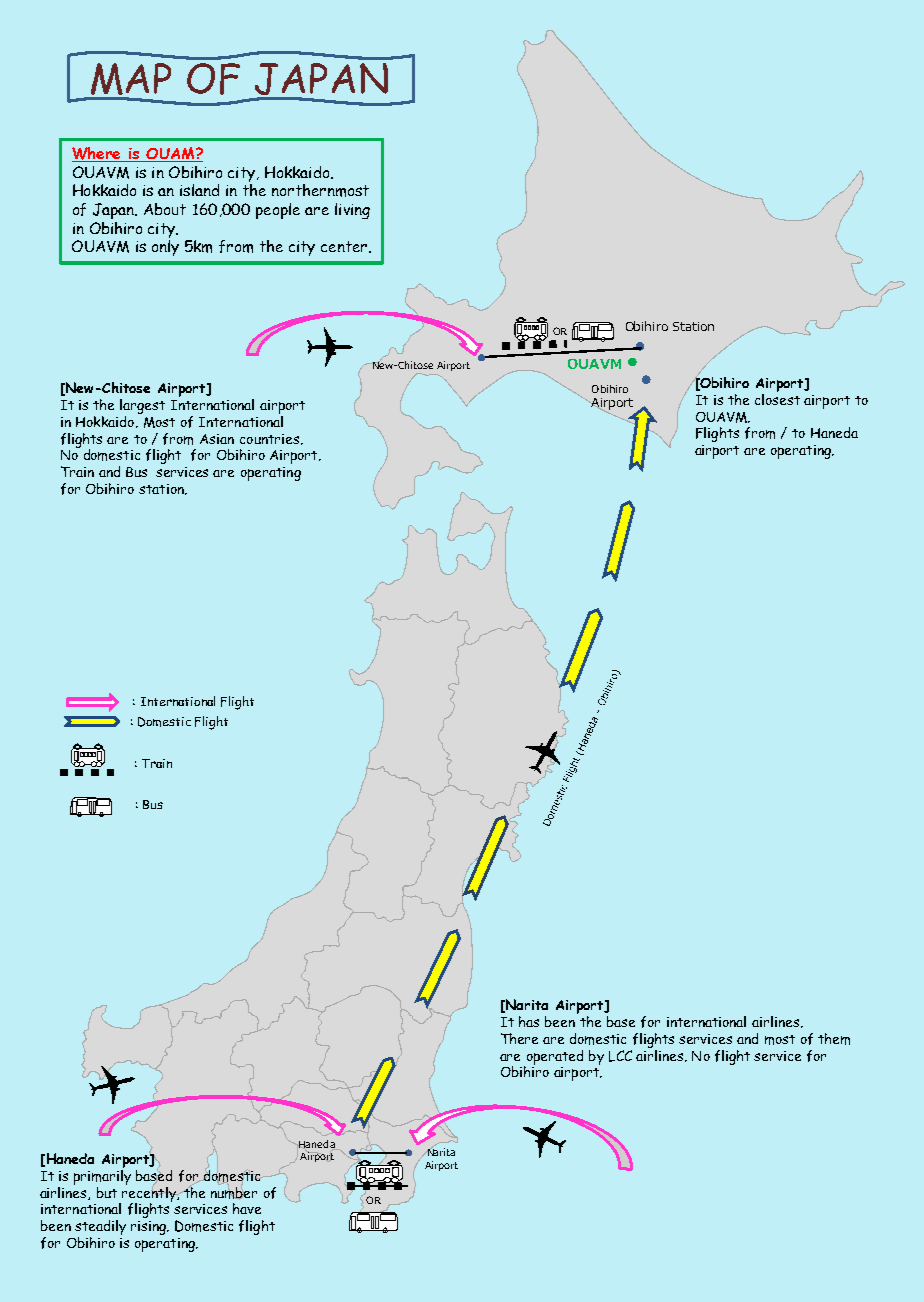 This screenshot has width=924, height=1302. I want to click on them, so click(834, 1039).
